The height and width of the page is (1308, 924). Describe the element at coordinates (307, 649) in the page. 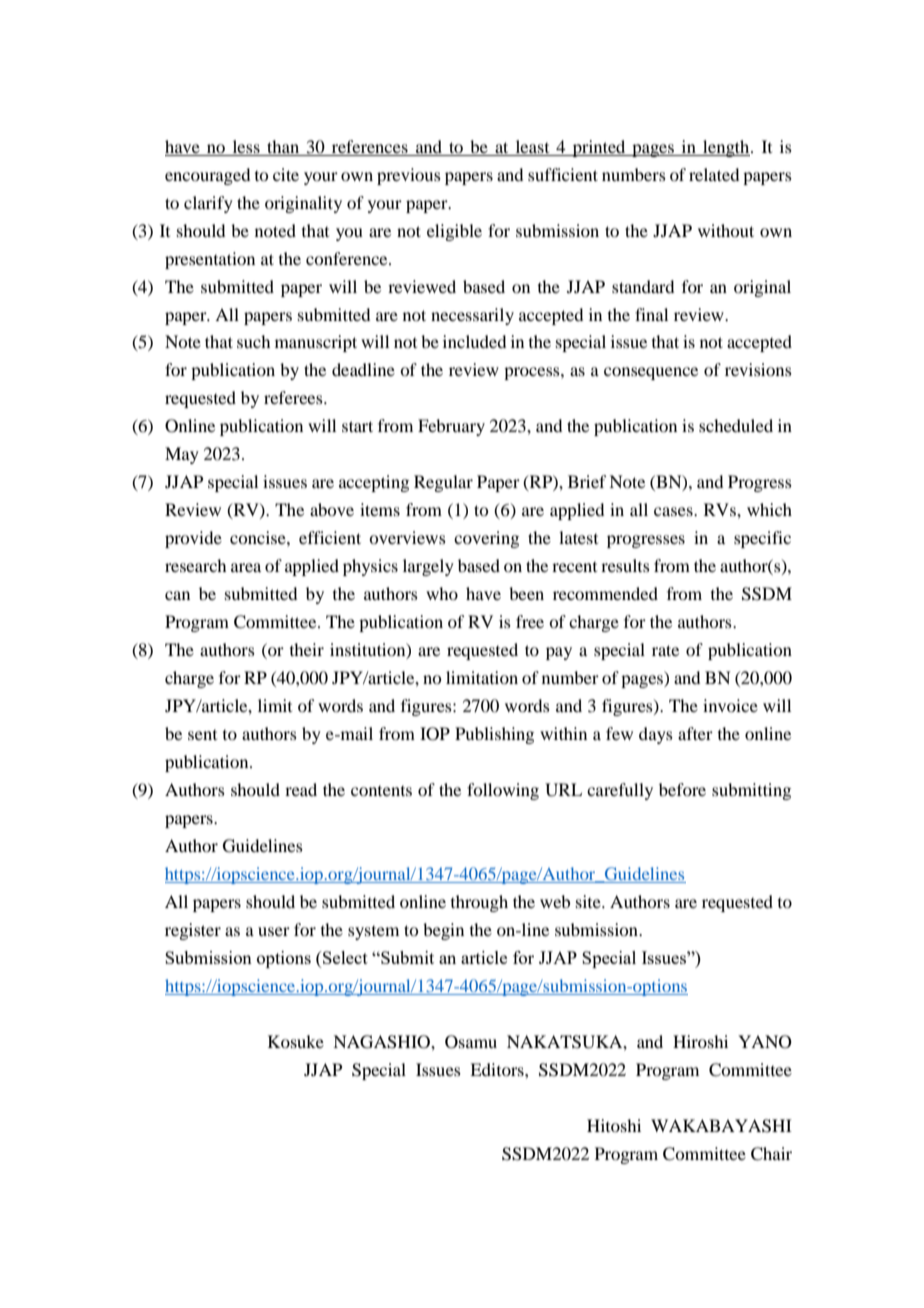

I see `their` at that location.
